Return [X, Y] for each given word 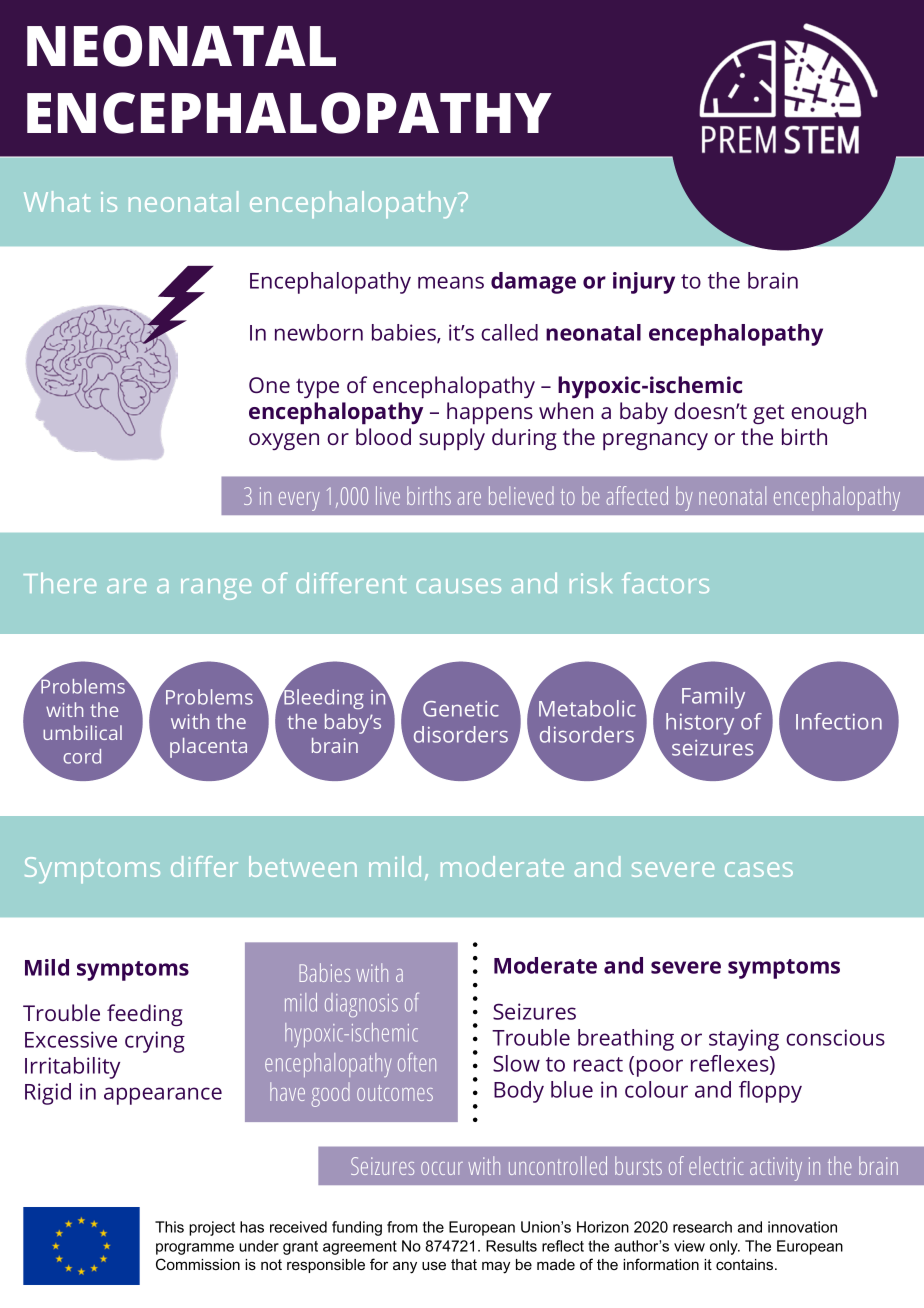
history [700, 724]
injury [644, 283]
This [169, 1227]
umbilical [82, 732]
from [402, 1227]
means [451, 282]
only [725, 1247]
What [57, 201]
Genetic [461, 709]
